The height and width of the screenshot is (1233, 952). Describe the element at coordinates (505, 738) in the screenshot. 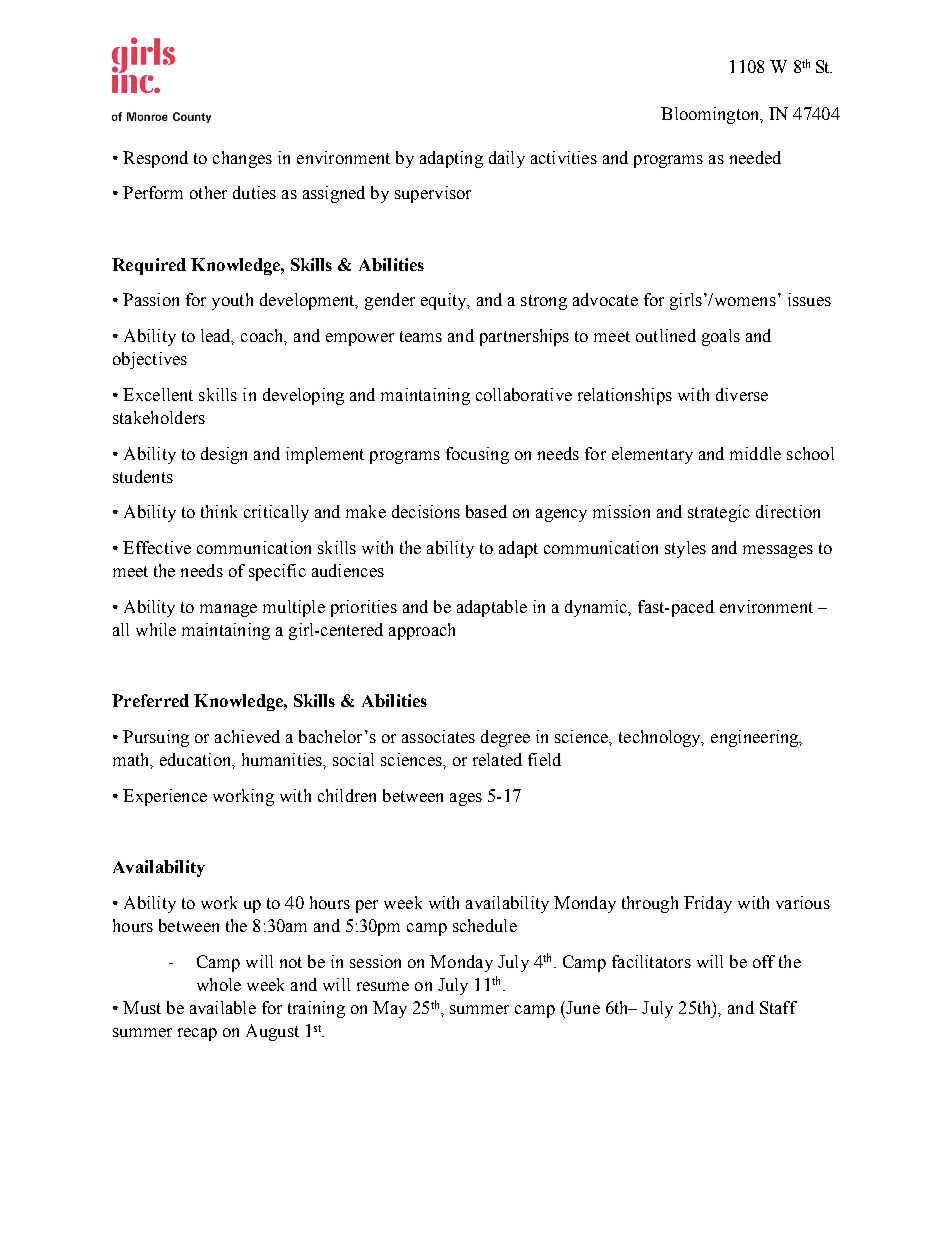

I see `degree` at that location.
